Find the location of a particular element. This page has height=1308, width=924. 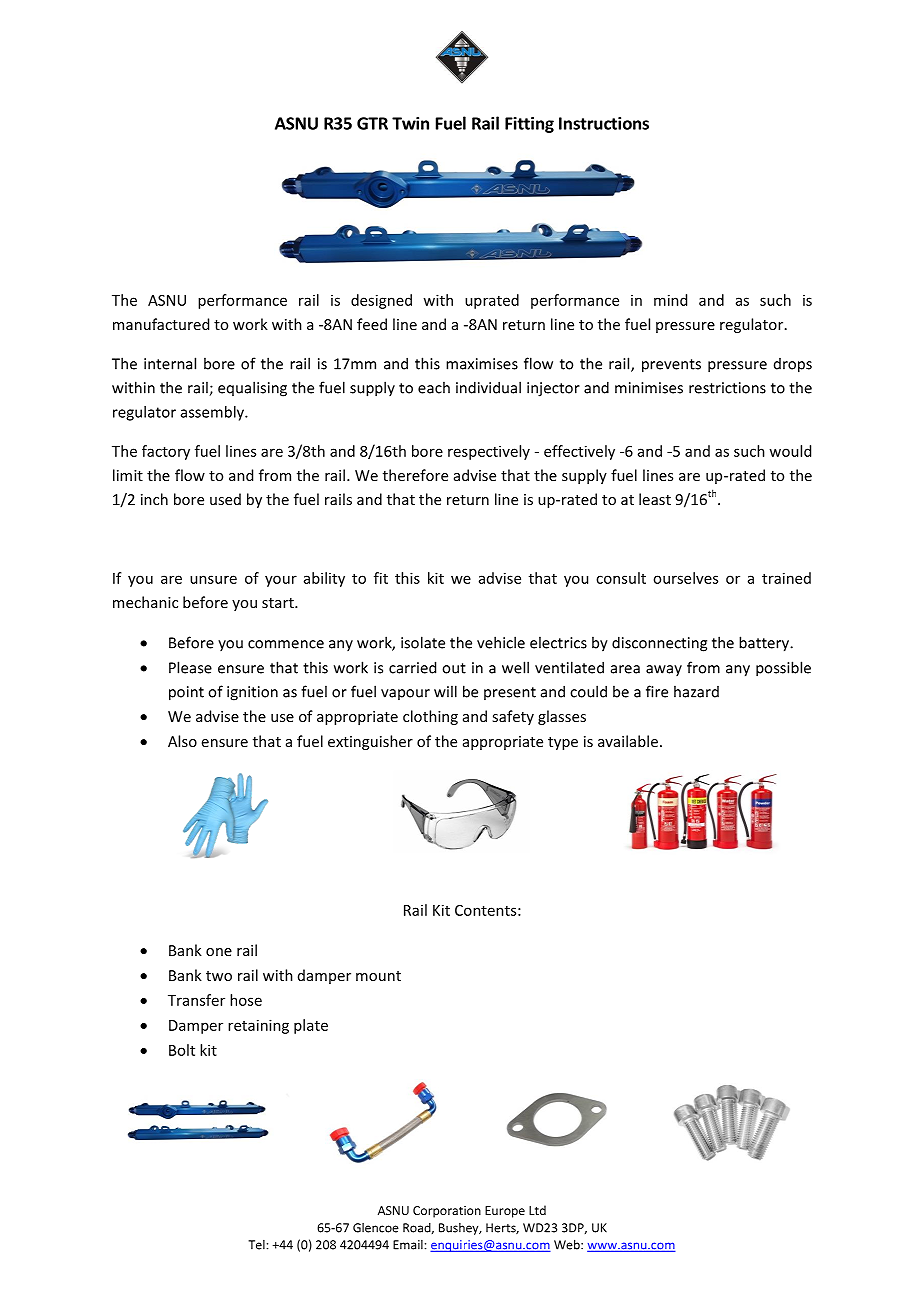

Twin is located at coordinates (410, 123).
